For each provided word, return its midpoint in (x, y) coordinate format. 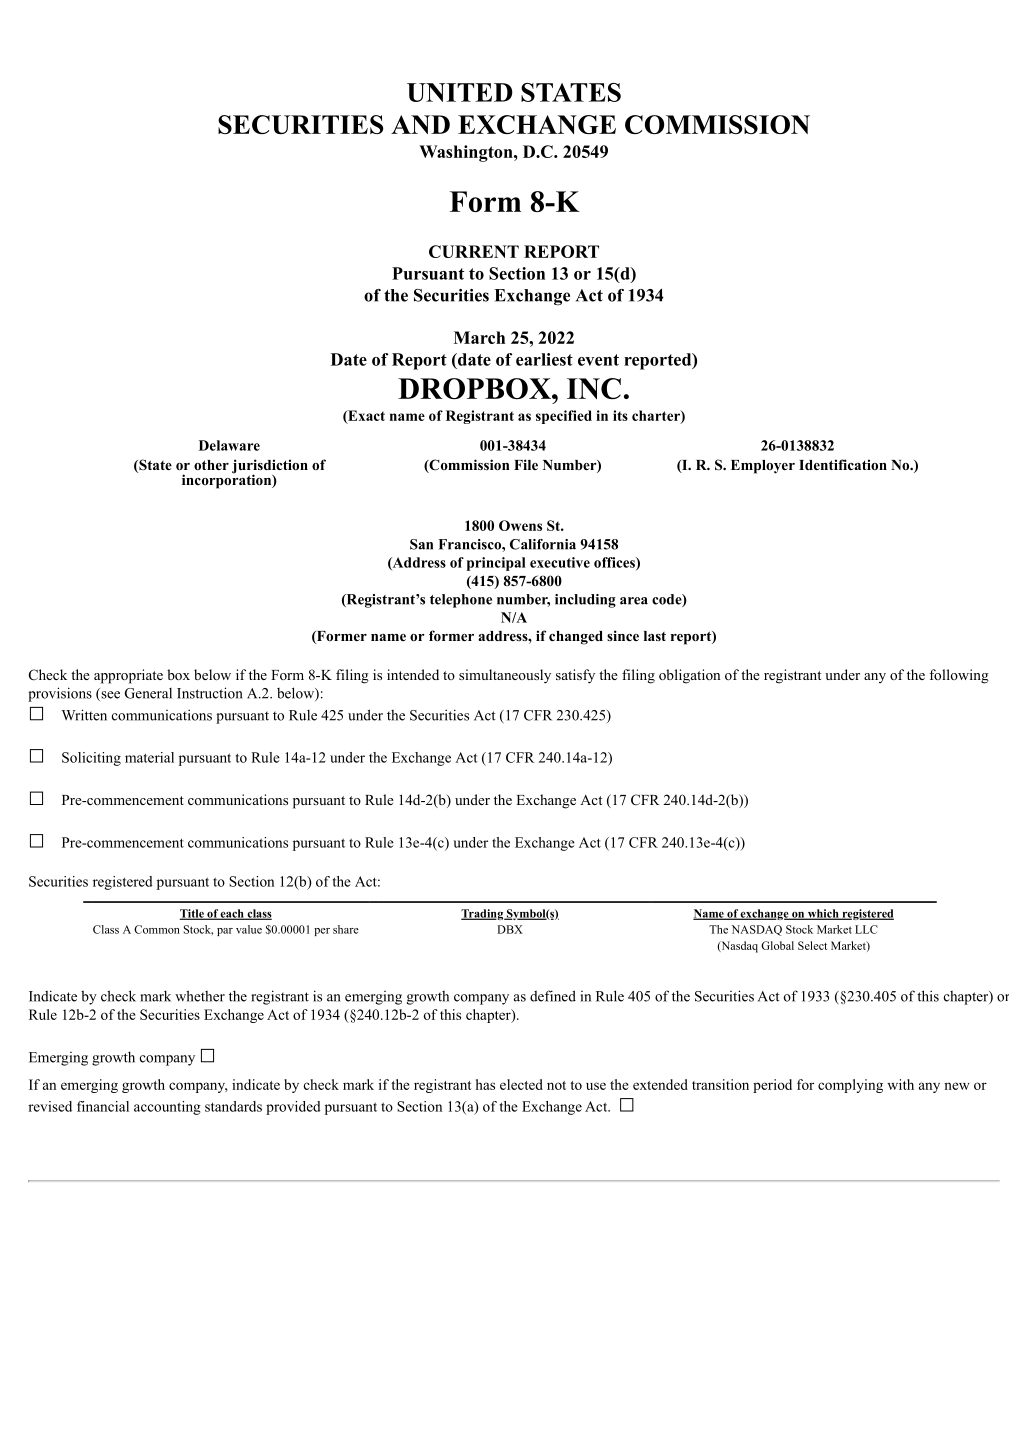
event (598, 360)
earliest (544, 359)
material (149, 757)
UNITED (460, 92)
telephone (461, 601)
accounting (167, 1108)
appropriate (128, 676)
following (959, 676)
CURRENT (474, 251)
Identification (843, 464)
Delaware (229, 445)
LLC (866, 929)
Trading (483, 914)
